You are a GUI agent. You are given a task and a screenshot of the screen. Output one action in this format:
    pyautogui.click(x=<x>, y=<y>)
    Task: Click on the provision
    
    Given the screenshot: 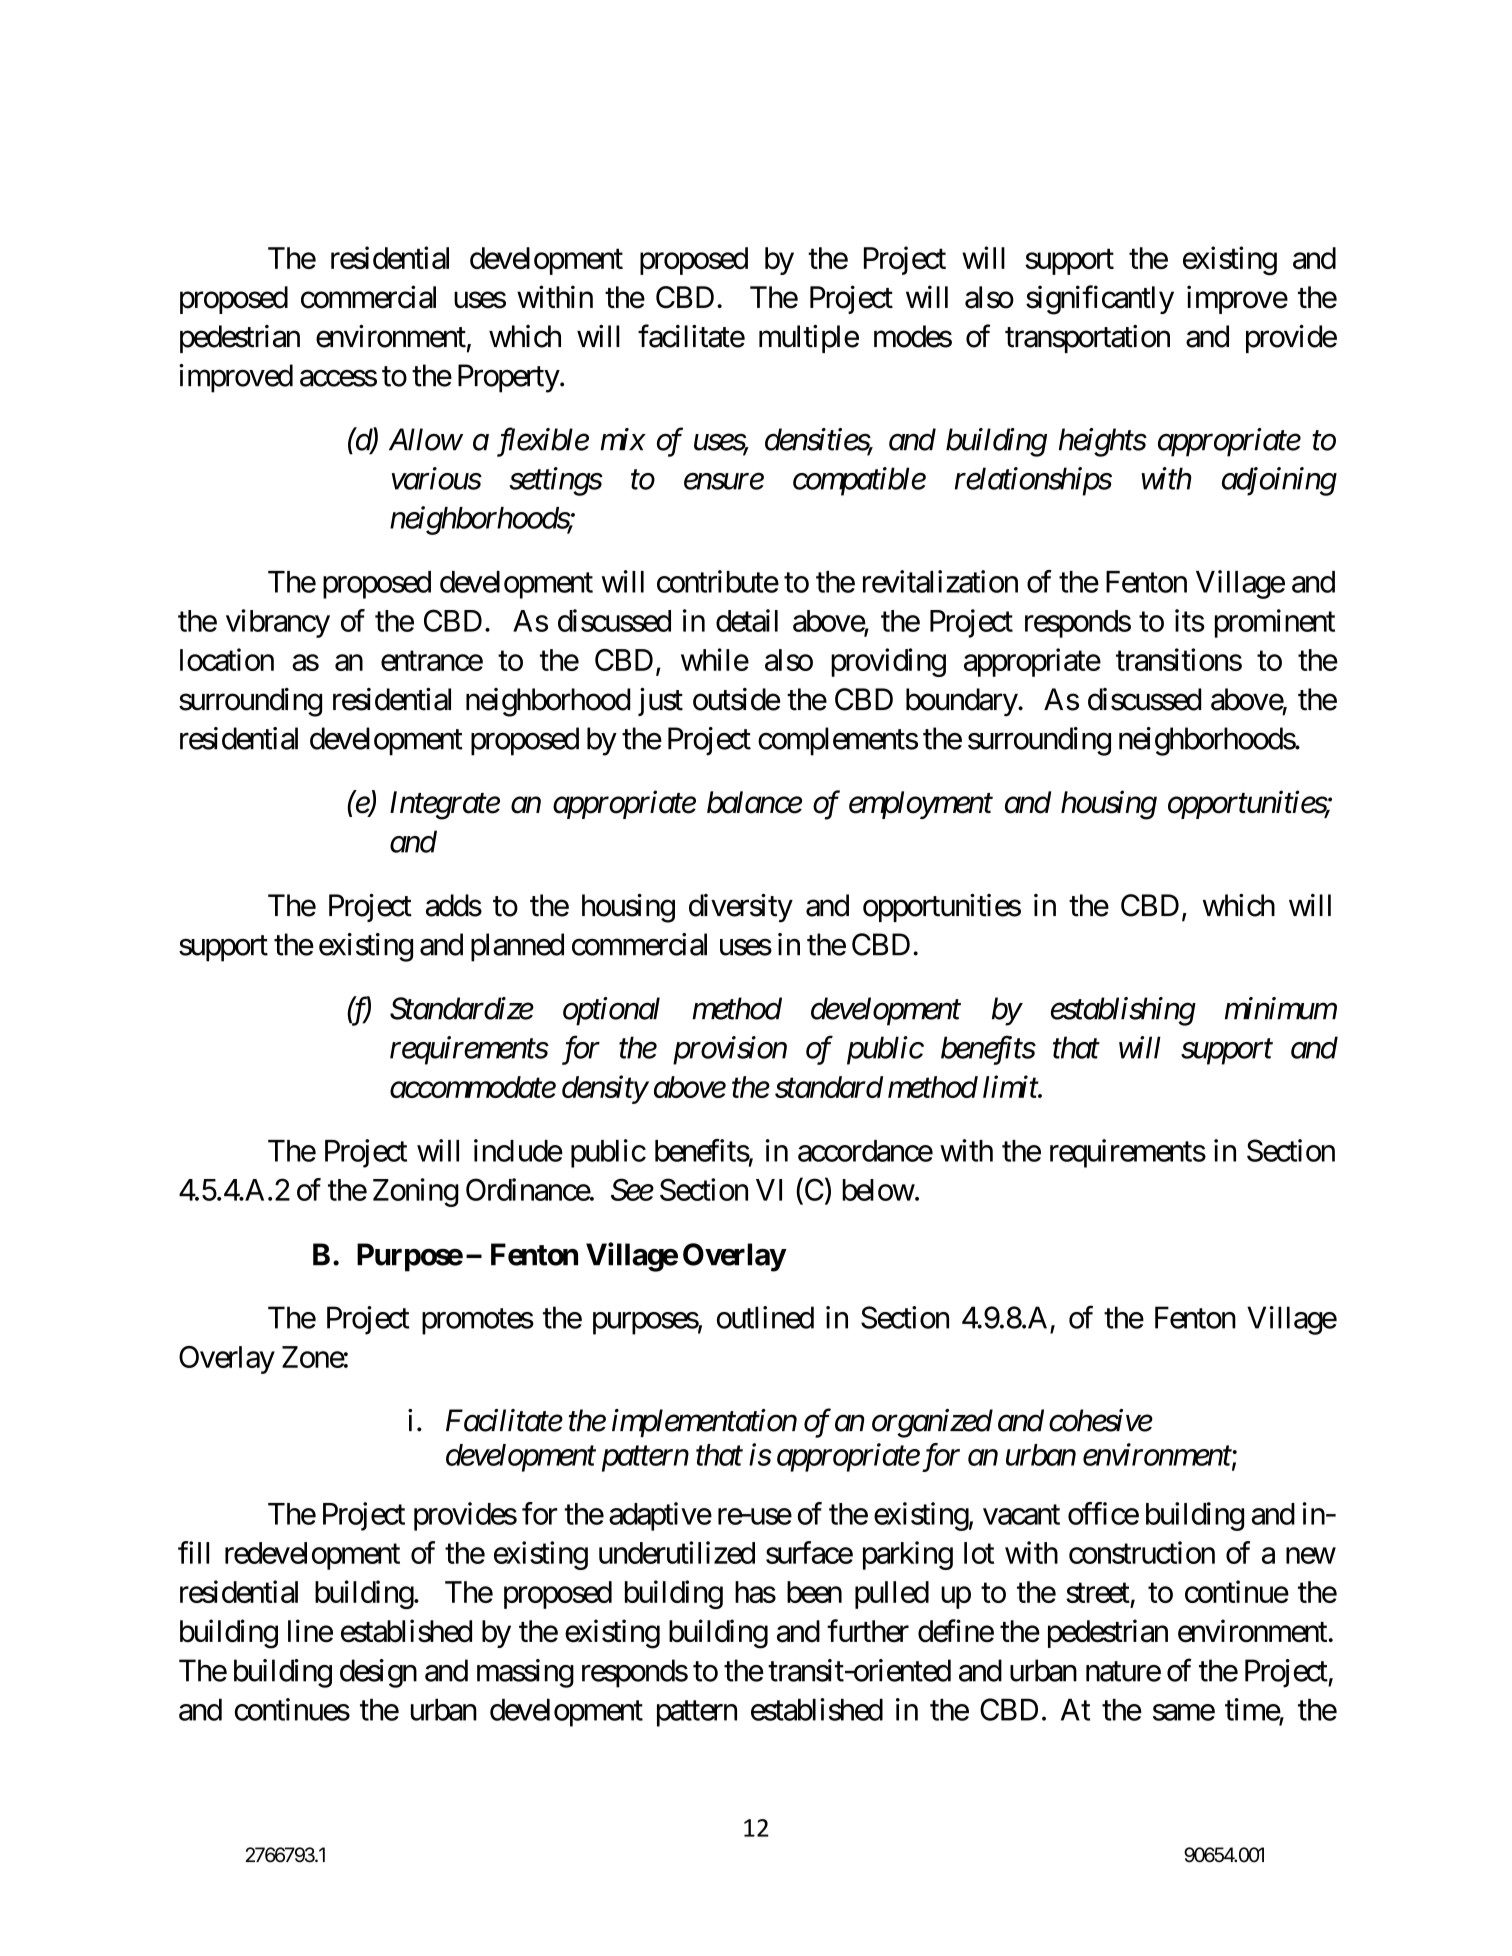 What is the action you would take?
    pyautogui.click(x=730, y=1050)
